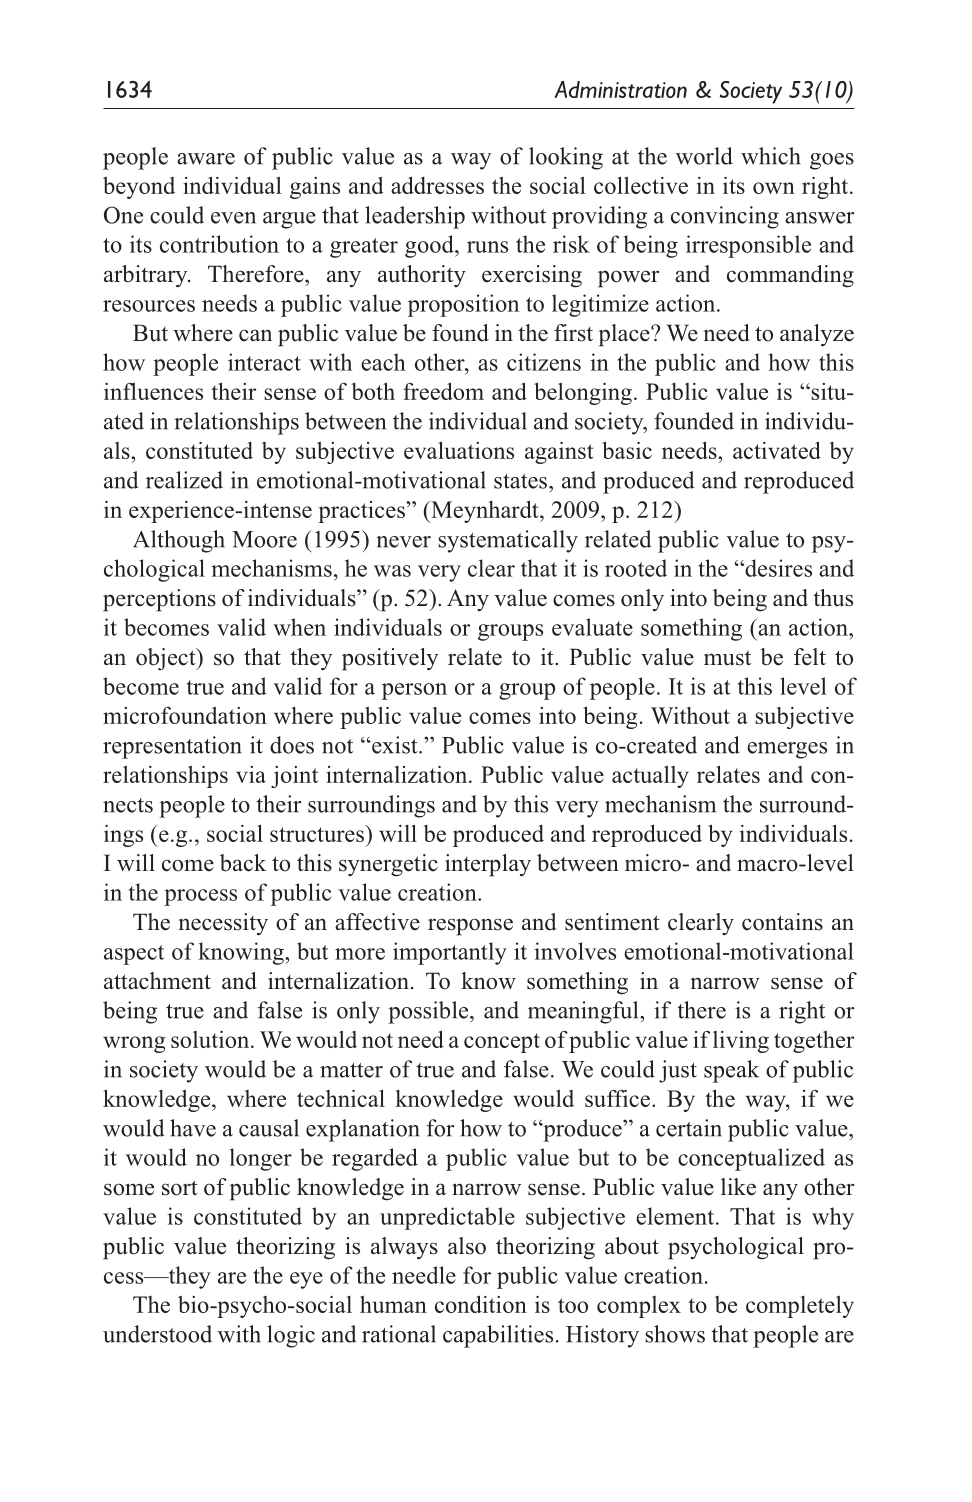 The height and width of the screenshot is (1502, 972). What do you see at coordinates (206, 159) in the screenshot?
I see `aware` at bounding box center [206, 159].
